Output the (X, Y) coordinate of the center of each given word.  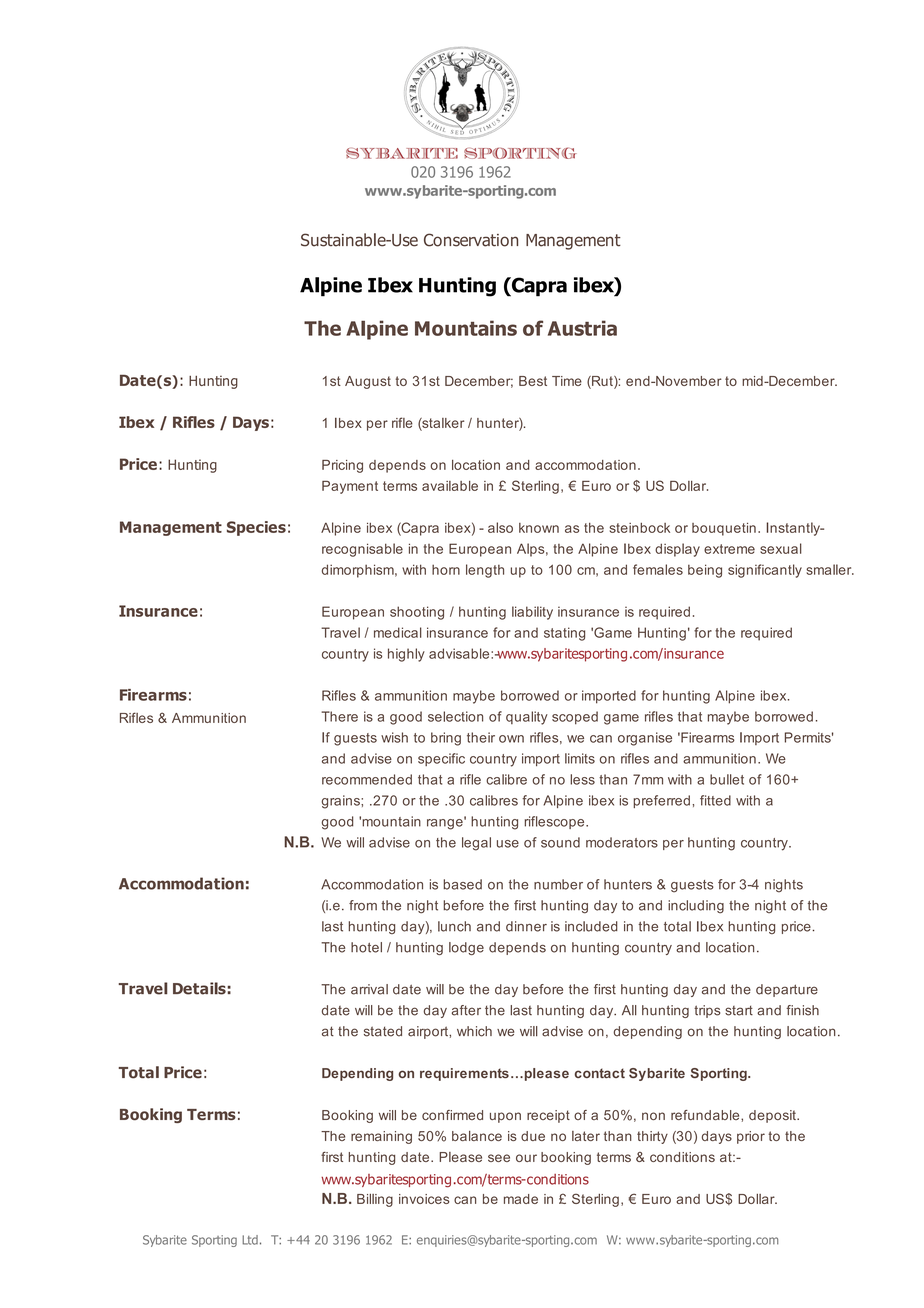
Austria (582, 328)
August (368, 382)
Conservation (471, 240)
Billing (375, 1200)
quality (527, 718)
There (339, 716)
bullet (727, 779)
